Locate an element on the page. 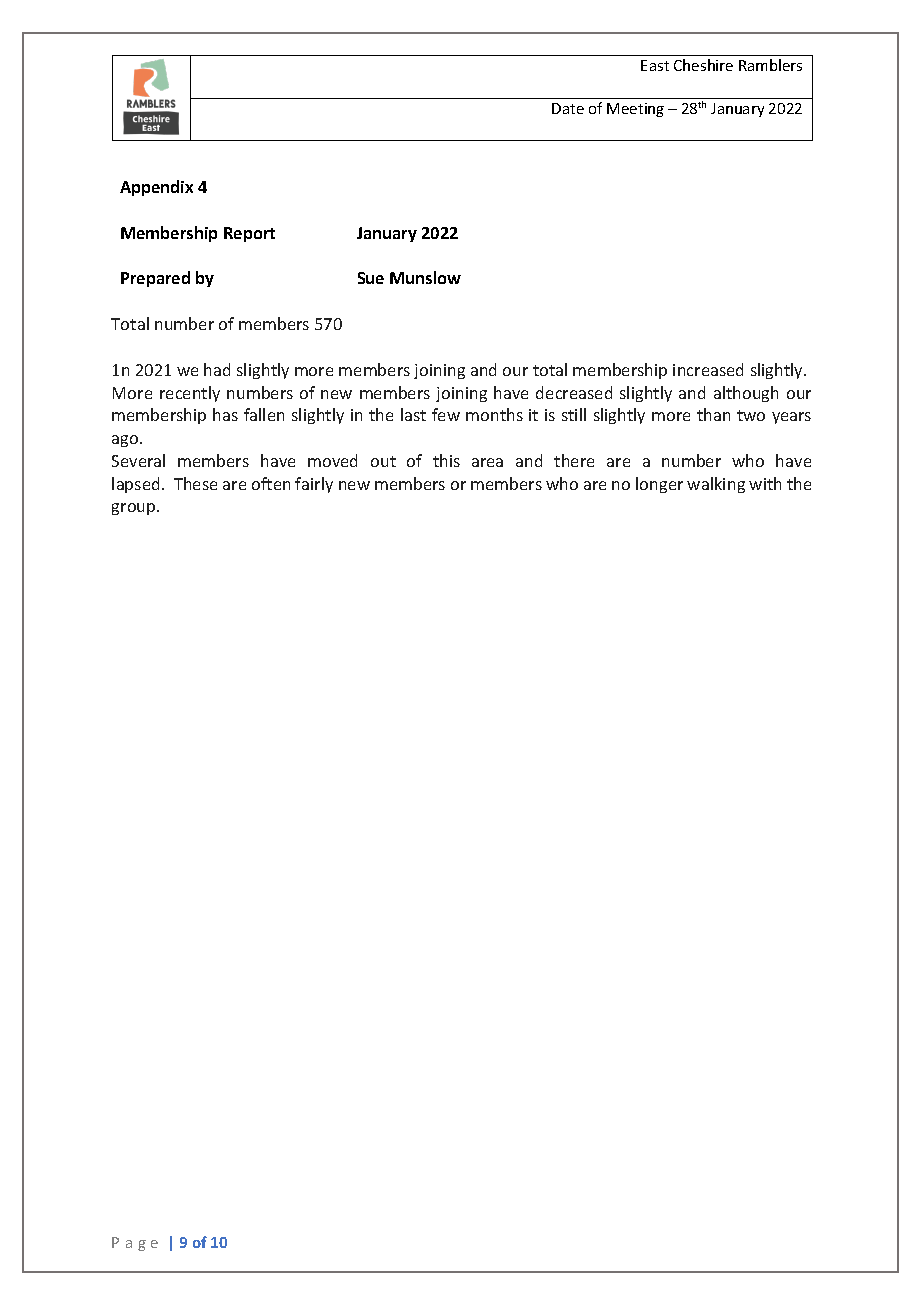 Image resolution: width=924 pixels, height=1308 pixels. decreased is located at coordinates (574, 392).
